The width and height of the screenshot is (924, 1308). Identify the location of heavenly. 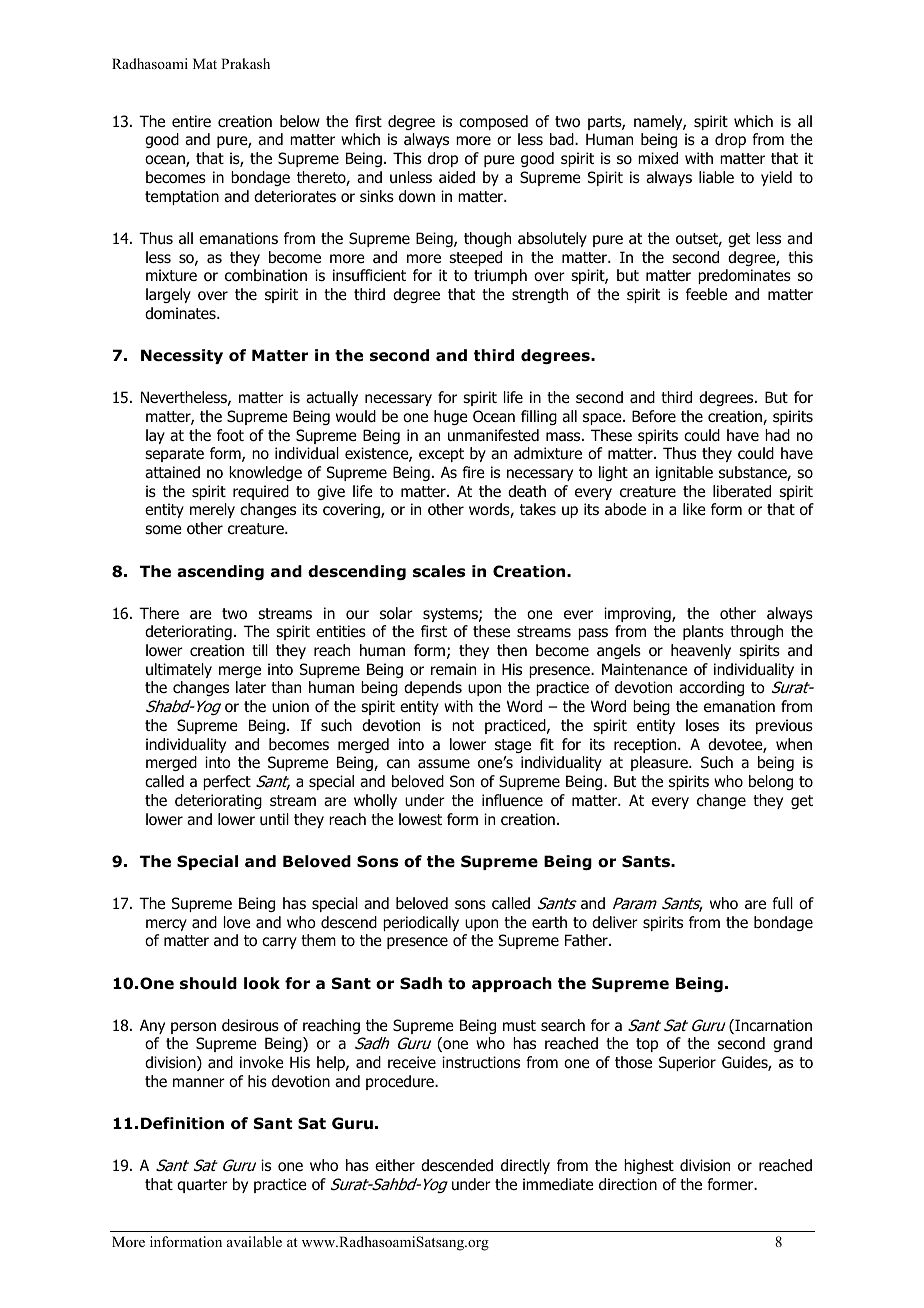
(701, 651).
